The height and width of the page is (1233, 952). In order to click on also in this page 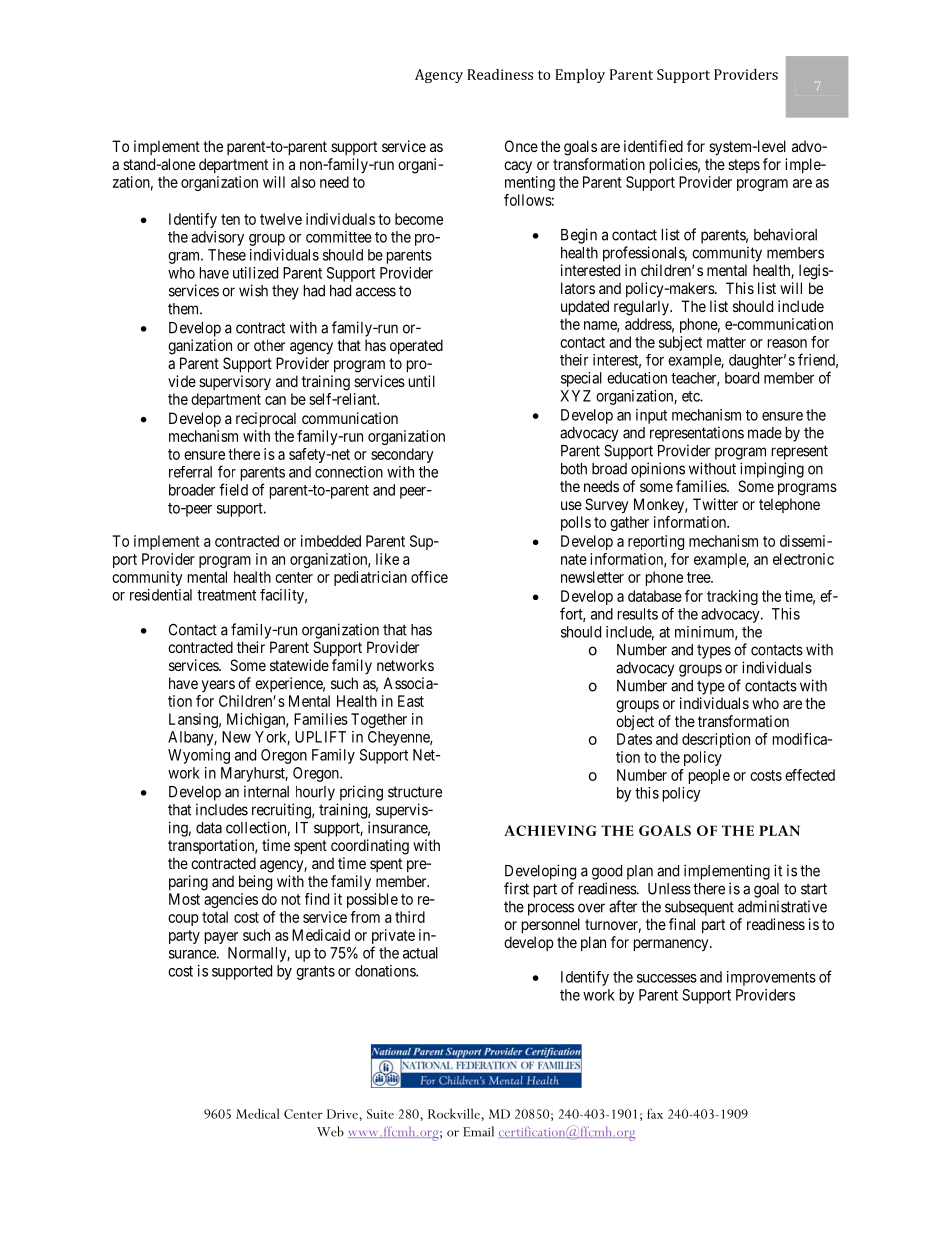, I will do `click(303, 182)`.
